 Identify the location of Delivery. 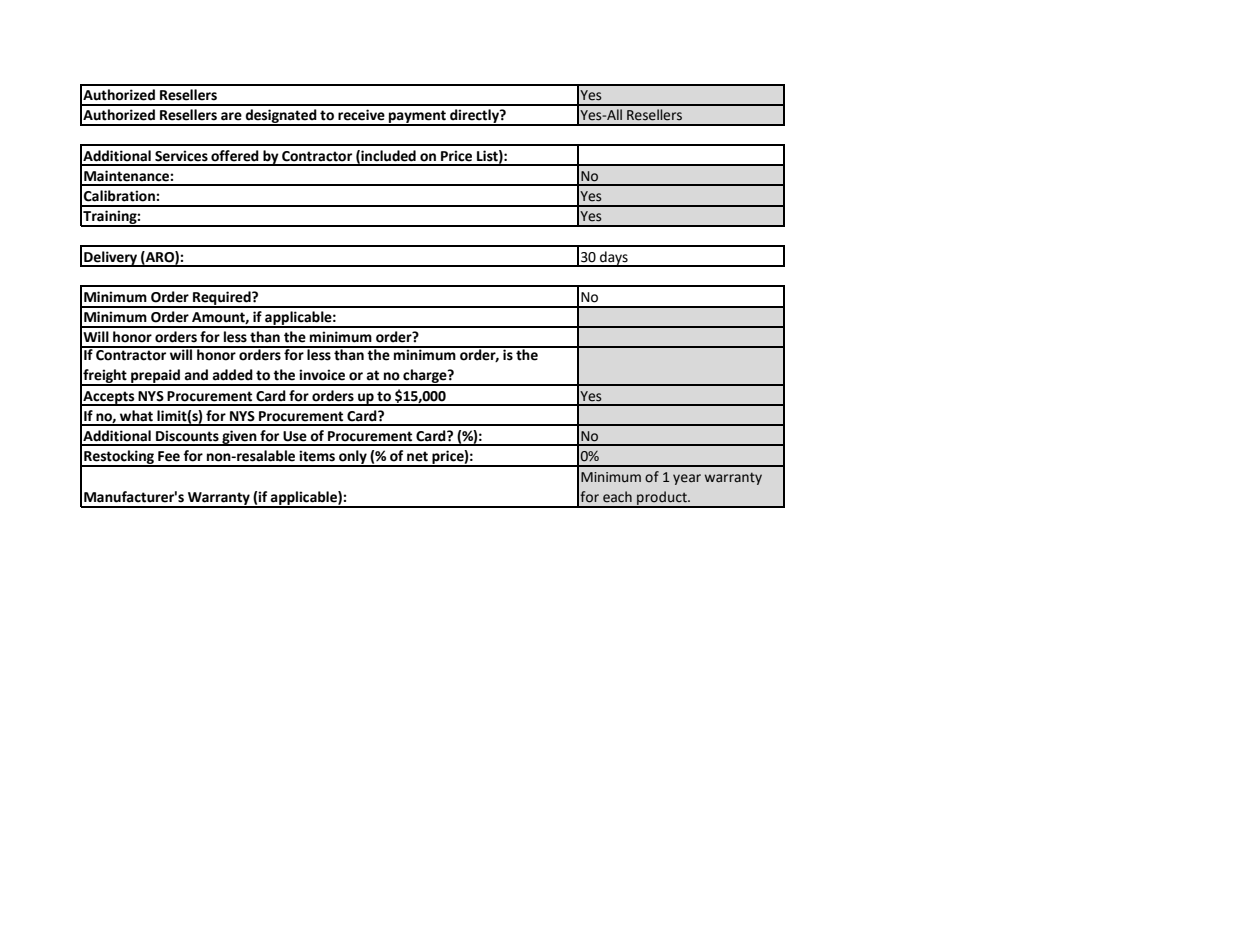
(111, 259).
